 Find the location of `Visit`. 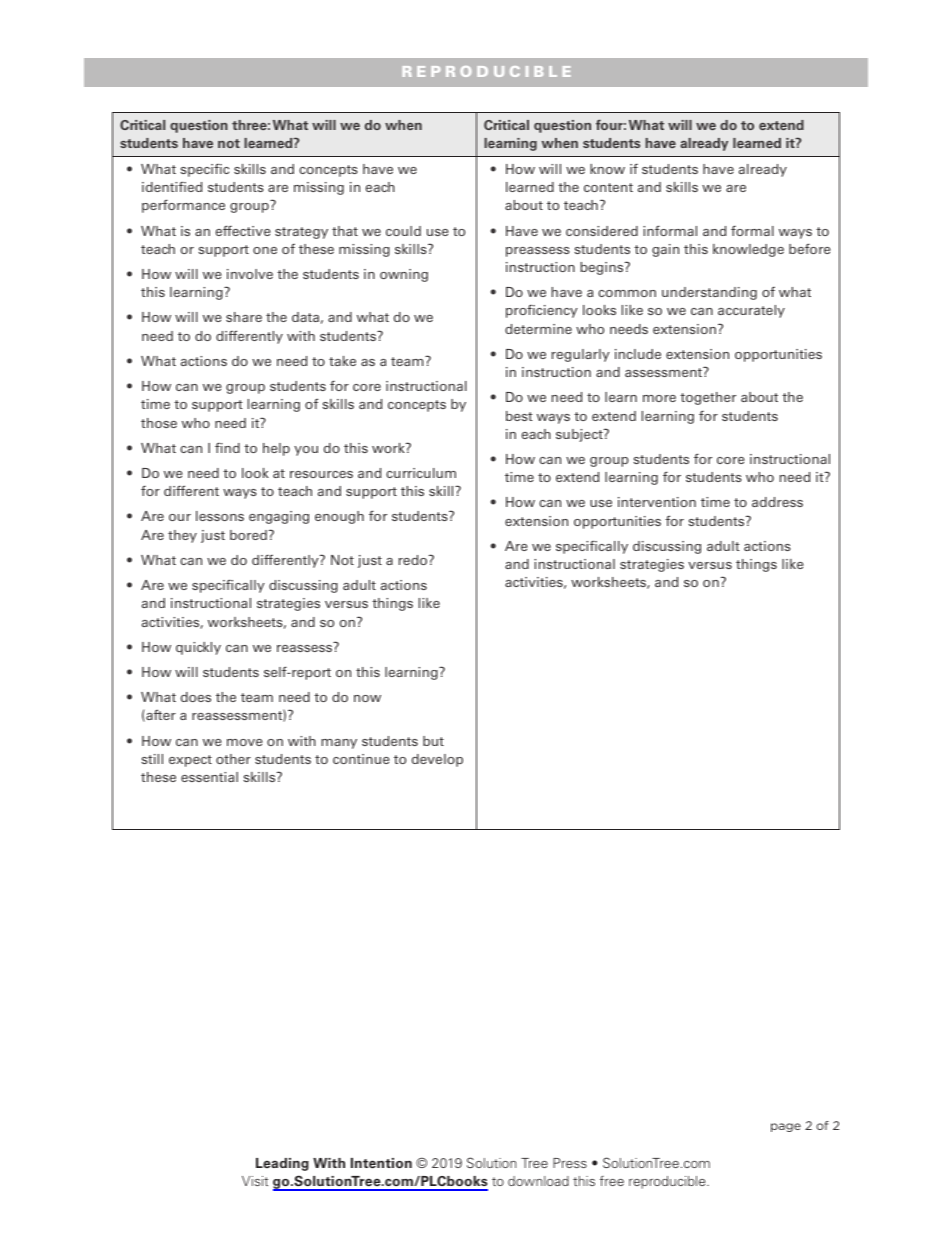

Visit is located at coordinates (255, 1181).
